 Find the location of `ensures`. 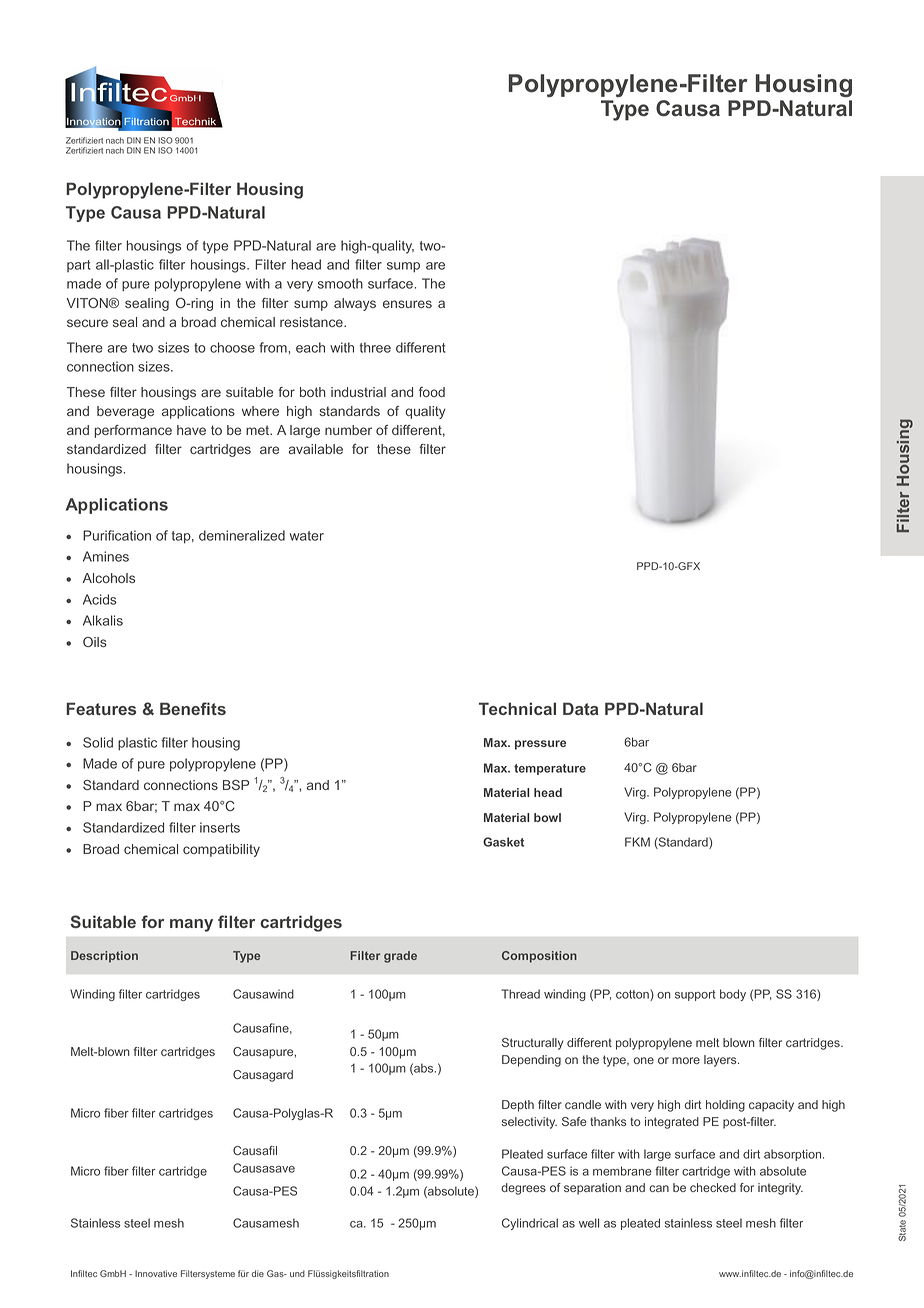

ensures is located at coordinates (407, 304).
